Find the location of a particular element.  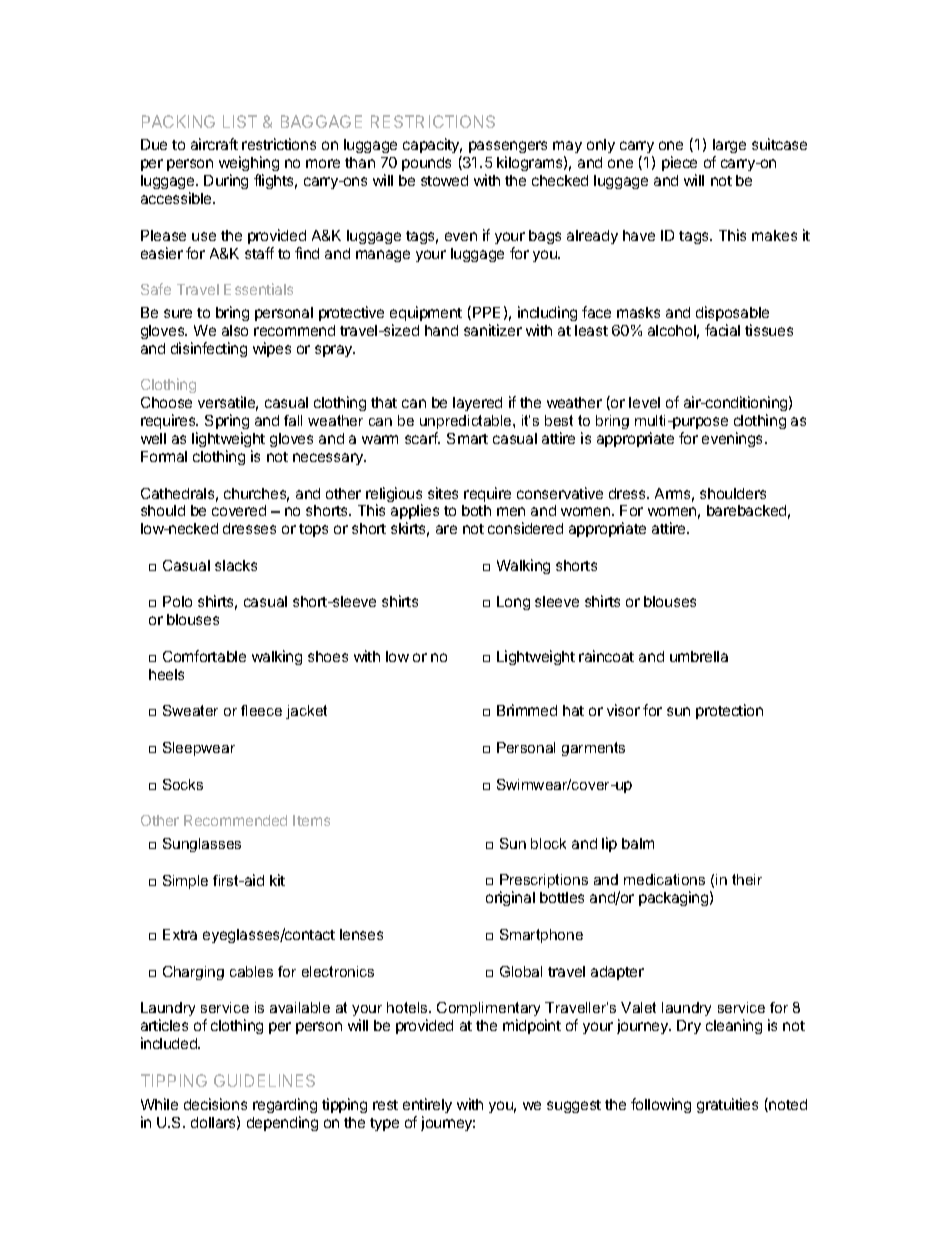

level is located at coordinates (644, 402).
